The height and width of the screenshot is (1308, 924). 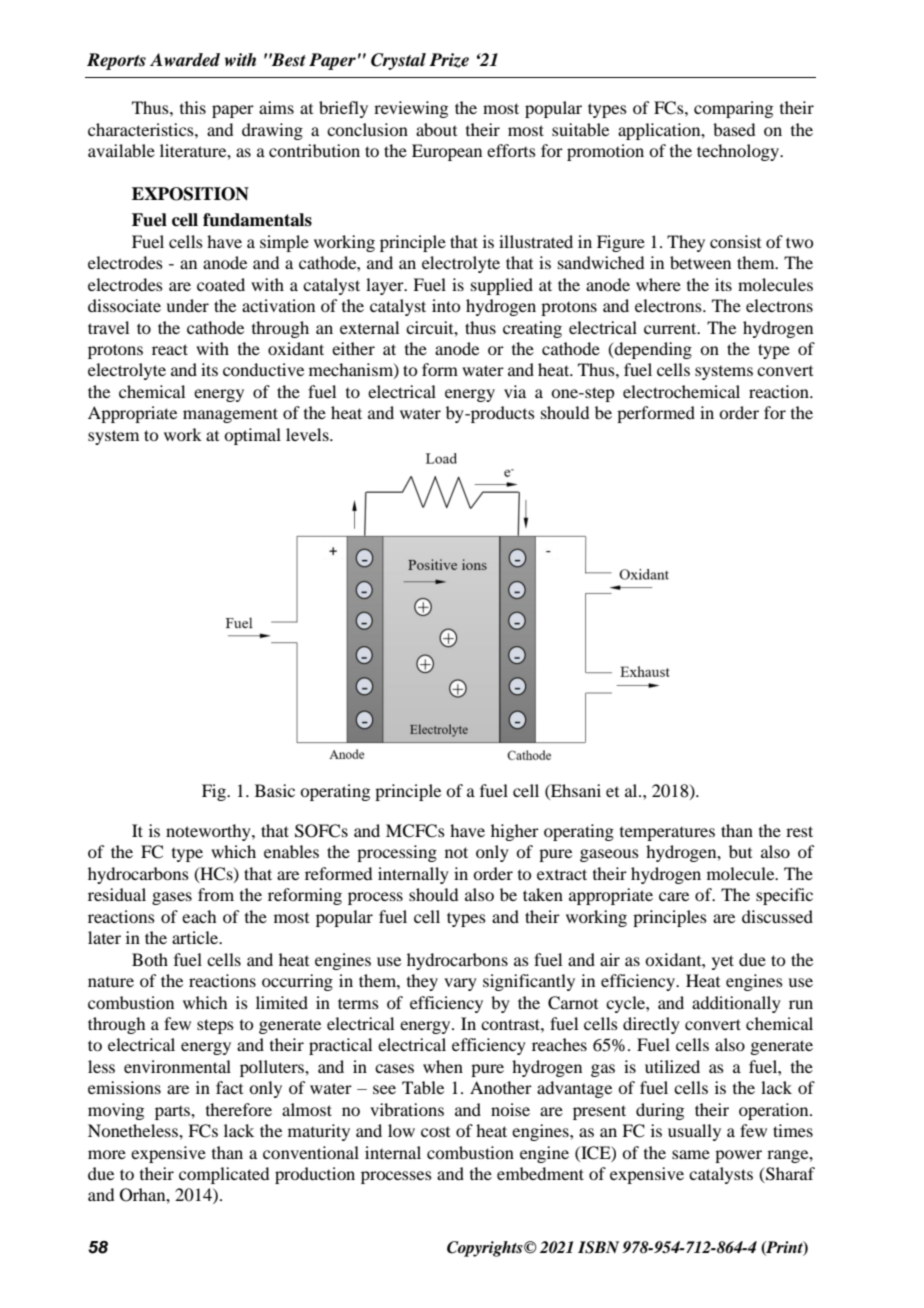 I want to click on higher, so click(x=515, y=832).
